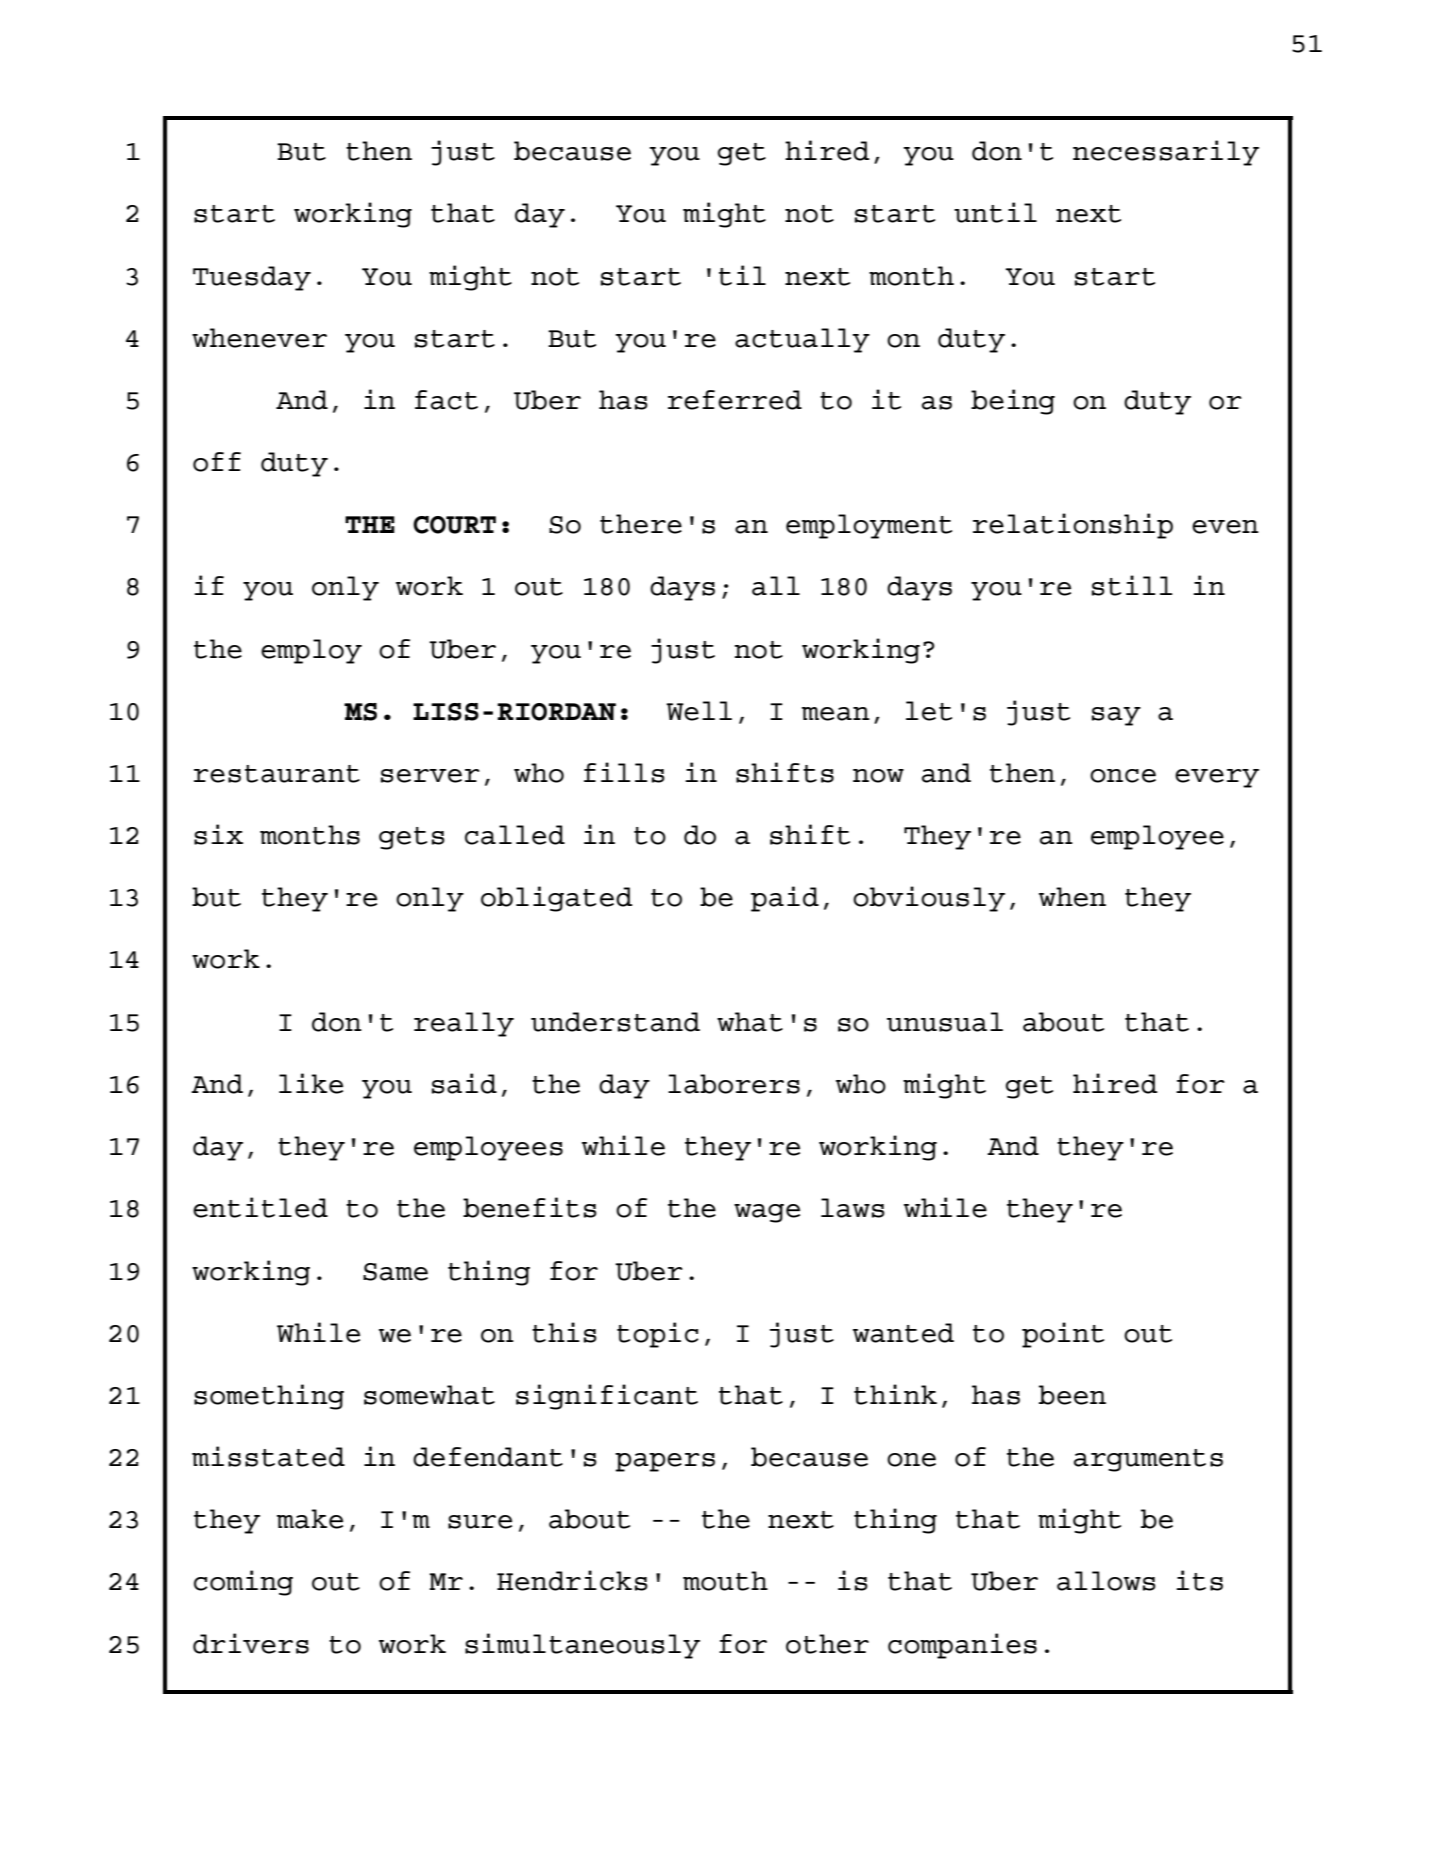  Describe the element at coordinates (802, 340) in the screenshot. I see `actually` at that location.
